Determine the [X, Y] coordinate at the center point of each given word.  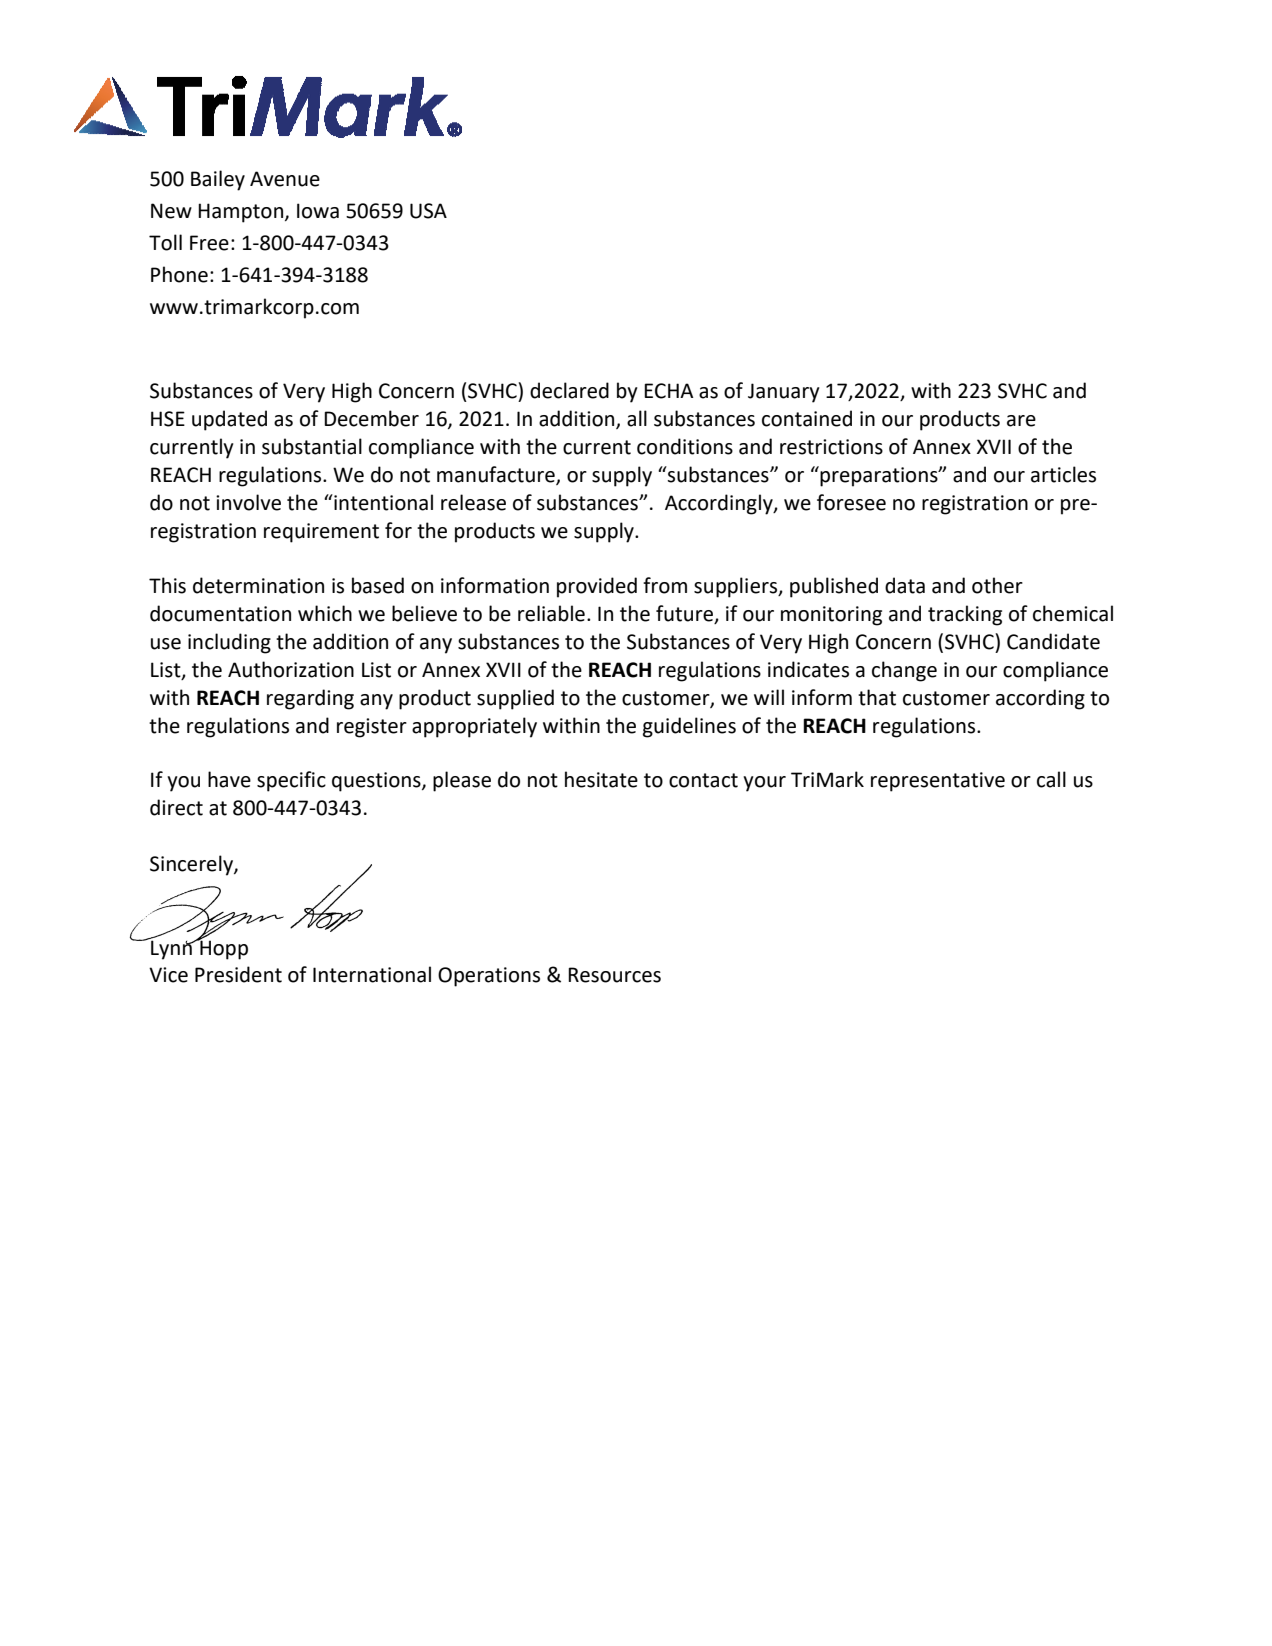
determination [258, 585]
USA [428, 211]
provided [597, 587]
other [997, 585]
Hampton [240, 213]
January [784, 393]
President [238, 974]
